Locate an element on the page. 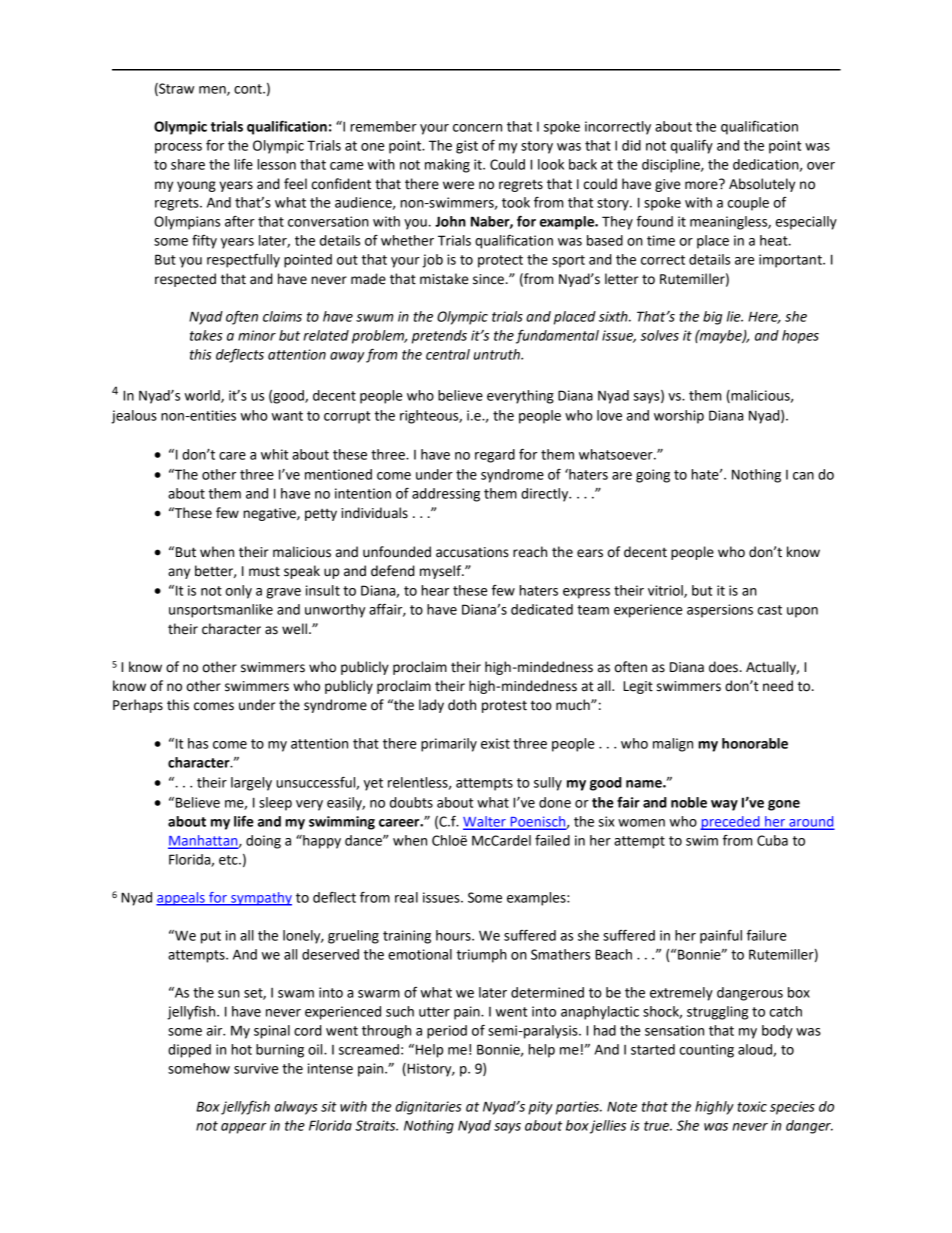 This image has width=952, height=1233. cont is located at coordinates (249, 89).
